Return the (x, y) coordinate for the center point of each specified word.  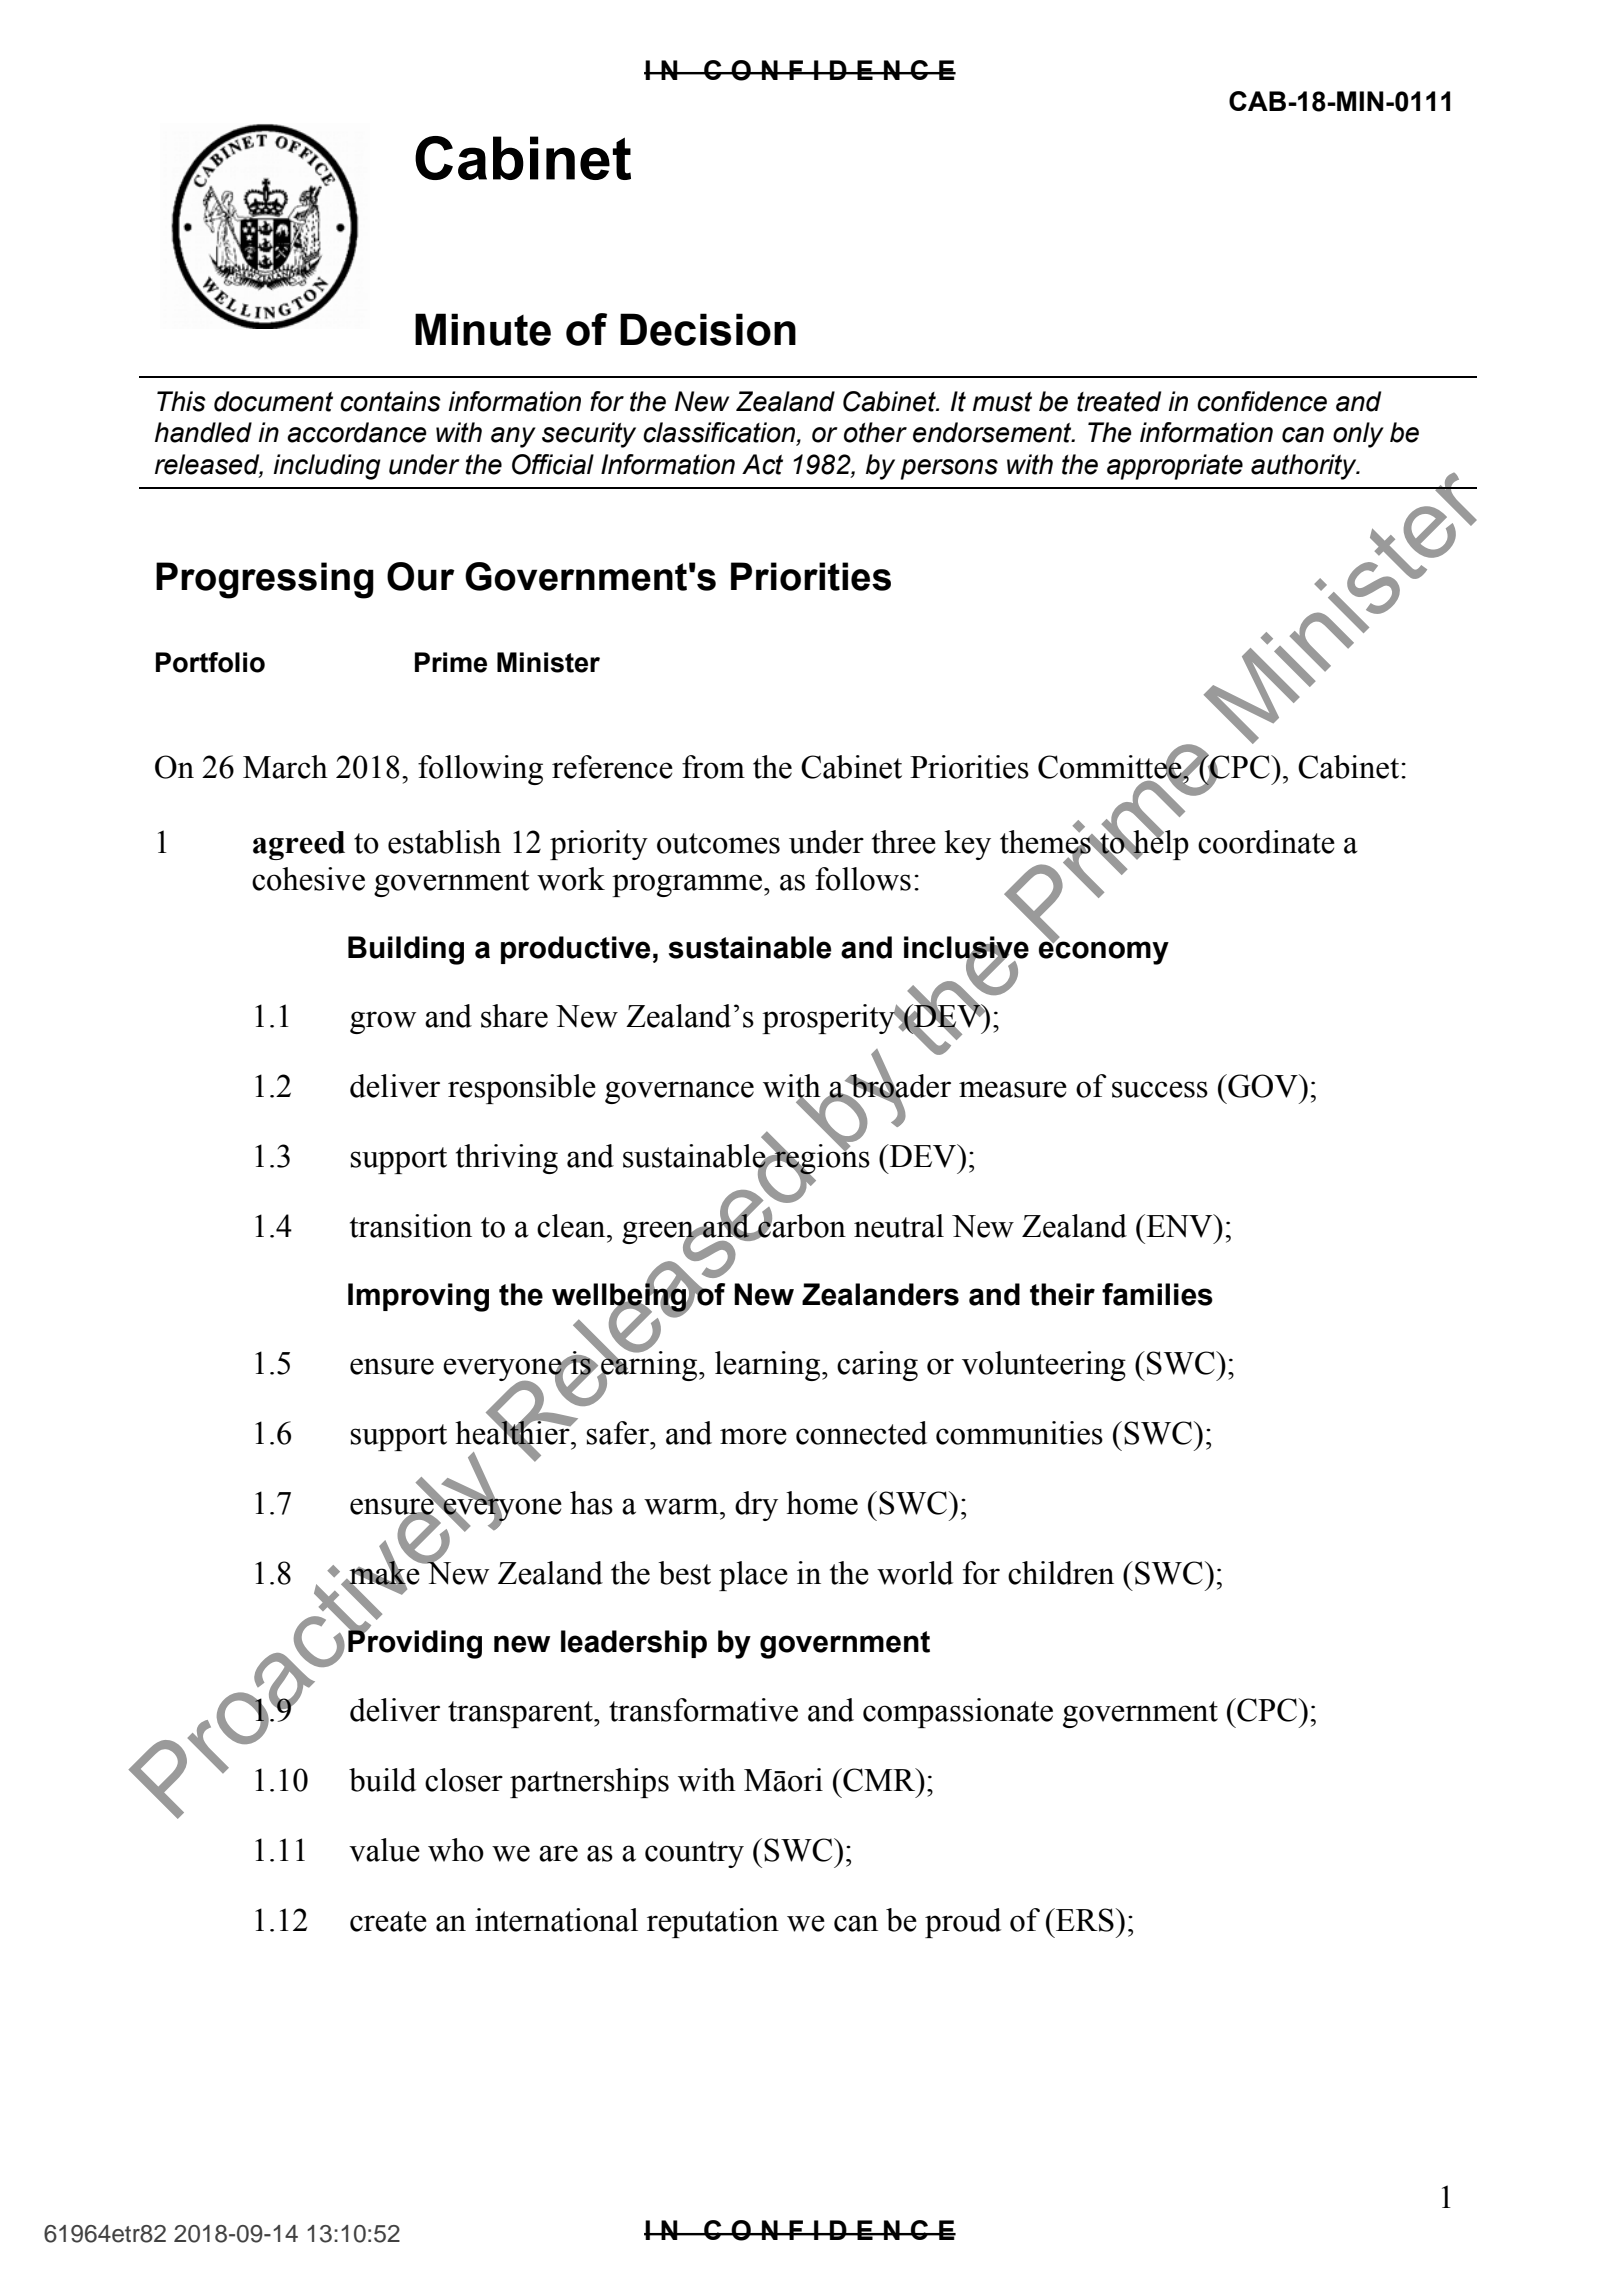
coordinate (1266, 842)
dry (756, 1506)
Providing (415, 1643)
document (273, 401)
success (1160, 1089)
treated (1119, 401)
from (713, 767)
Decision (708, 329)
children (1061, 1573)
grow (383, 1022)
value (384, 1850)
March (285, 767)
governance (679, 1092)
